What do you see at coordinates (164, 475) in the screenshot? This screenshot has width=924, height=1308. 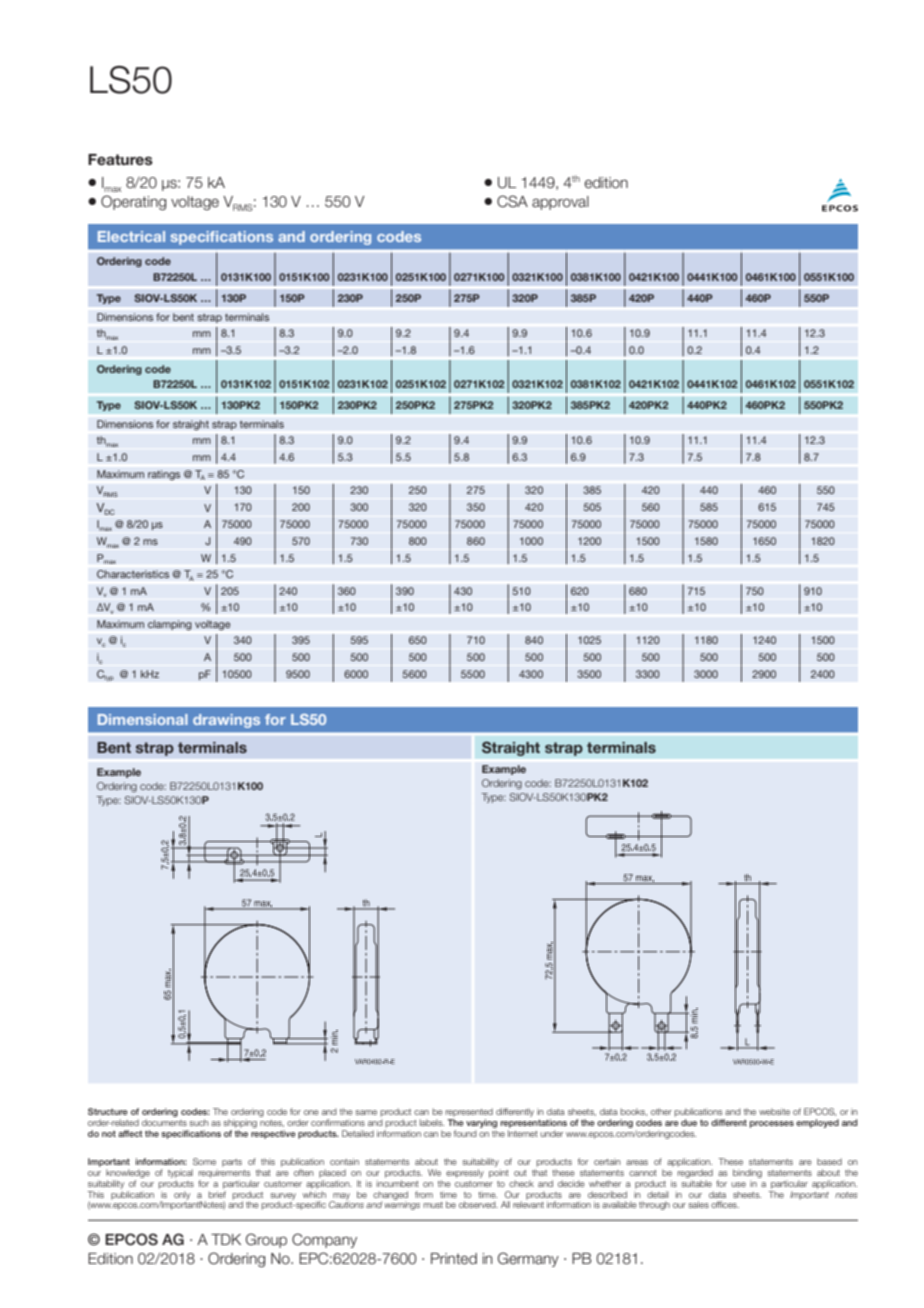 I see `ratings` at bounding box center [164, 475].
